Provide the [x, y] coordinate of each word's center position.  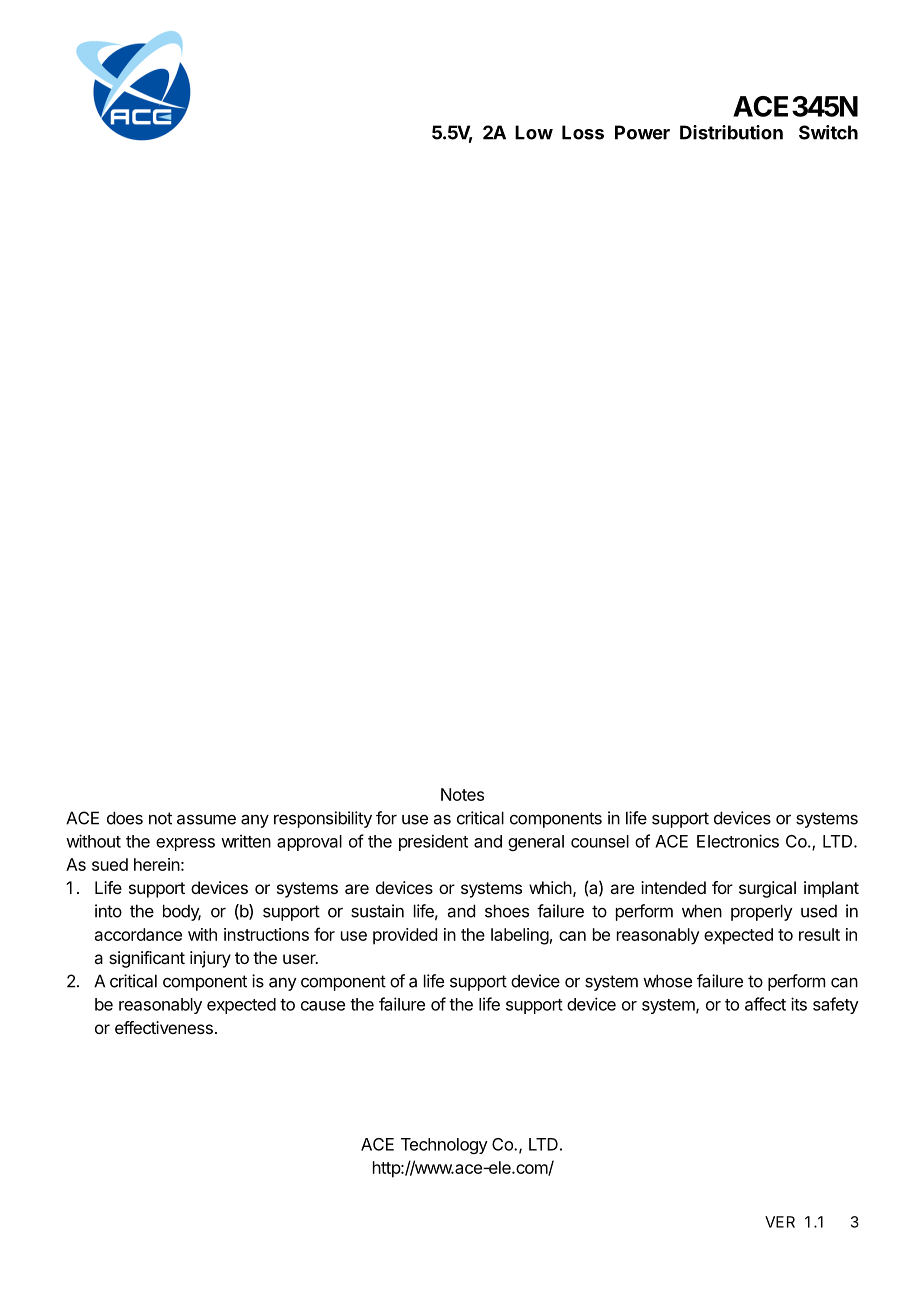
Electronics [738, 841]
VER [780, 1222]
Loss [583, 132]
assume [206, 819]
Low [534, 132]
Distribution [731, 132]
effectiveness [164, 1027]
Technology [444, 1146]
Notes [462, 794]
